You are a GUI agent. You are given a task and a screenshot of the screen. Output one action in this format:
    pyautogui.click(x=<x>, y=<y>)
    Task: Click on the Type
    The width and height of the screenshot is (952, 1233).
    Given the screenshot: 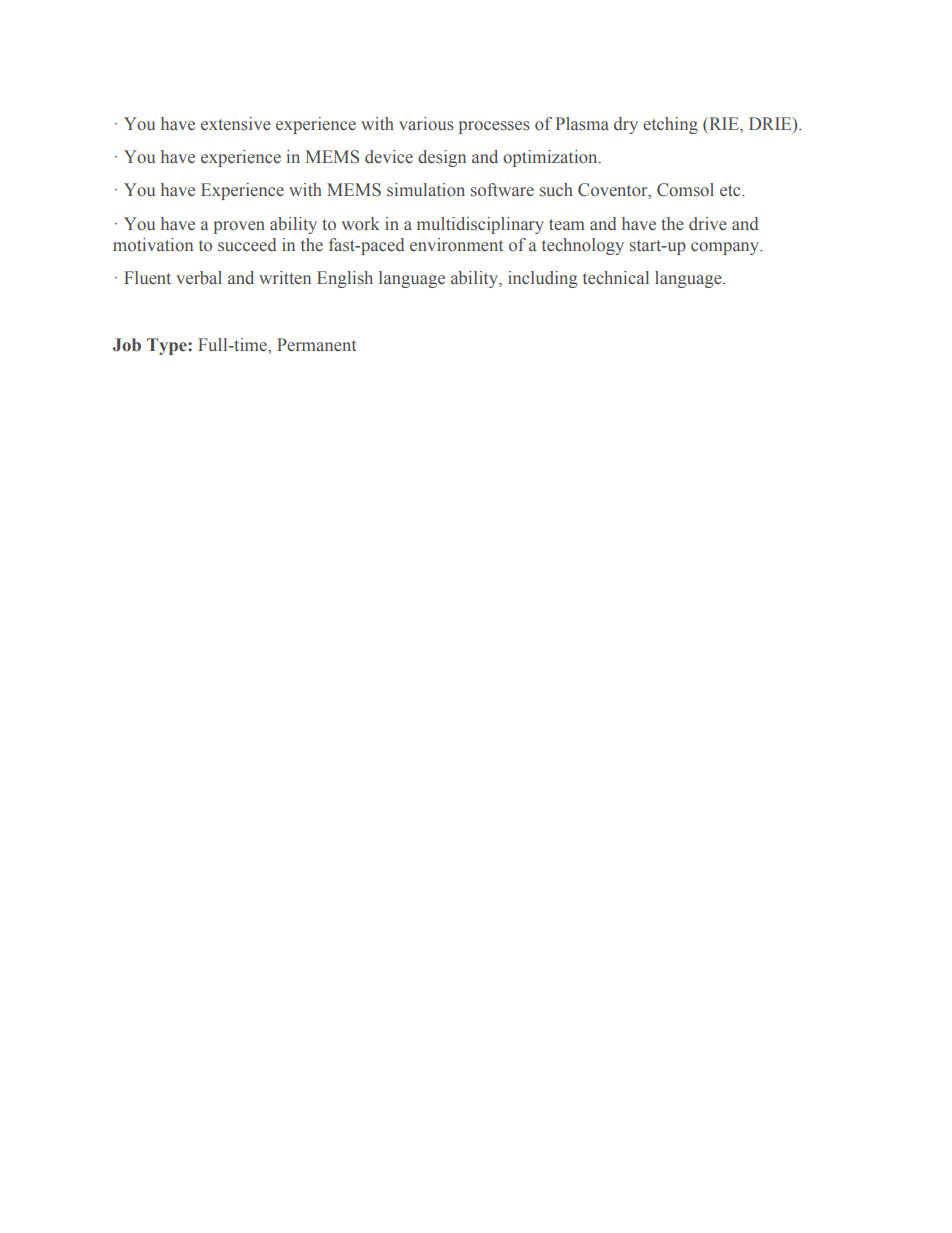 What is the action you would take?
    pyautogui.click(x=168, y=346)
